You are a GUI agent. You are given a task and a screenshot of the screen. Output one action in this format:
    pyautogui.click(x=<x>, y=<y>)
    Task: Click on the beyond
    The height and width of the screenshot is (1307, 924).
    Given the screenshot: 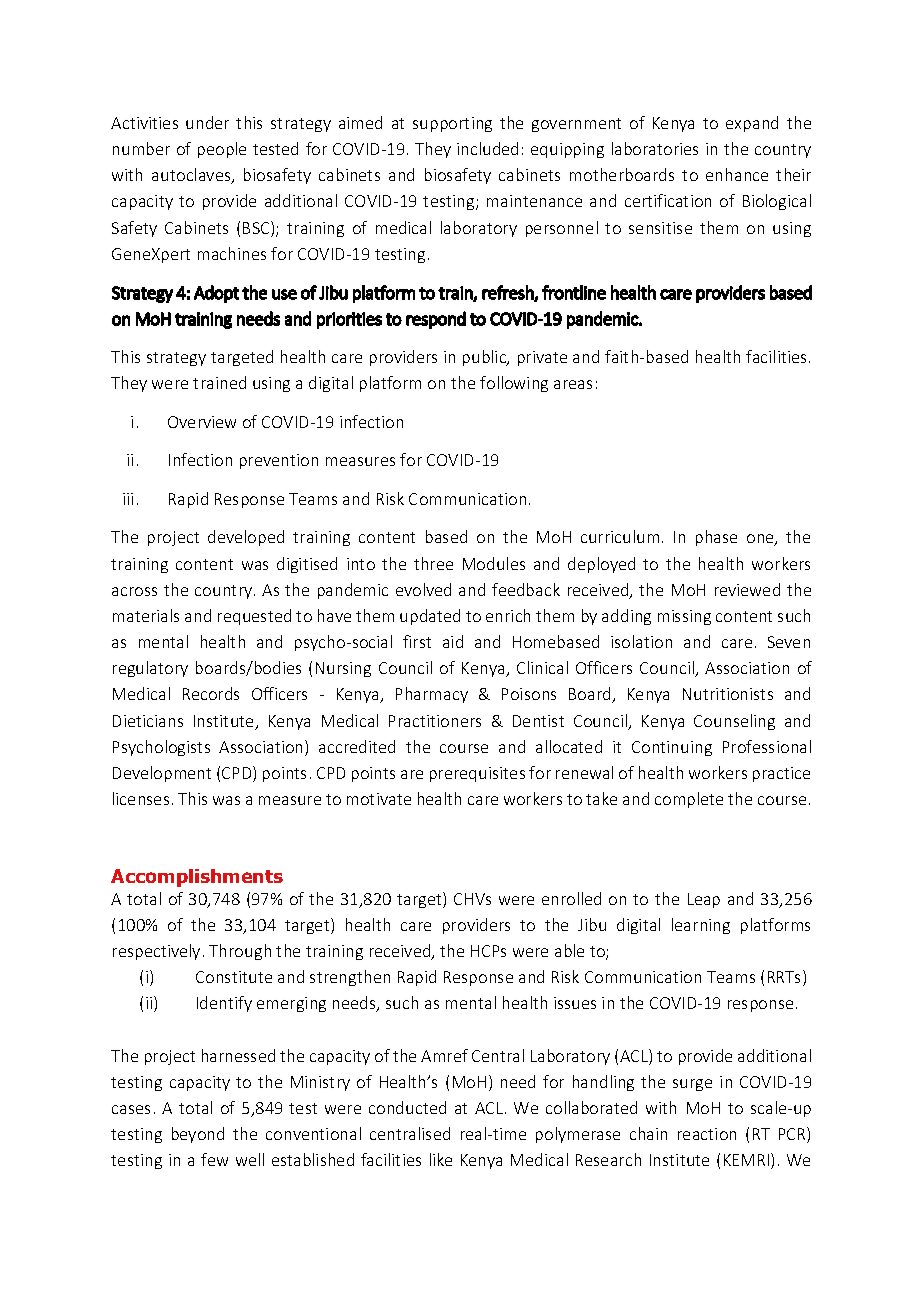 What is the action you would take?
    pyautogui.click(x=198, y=1135)
